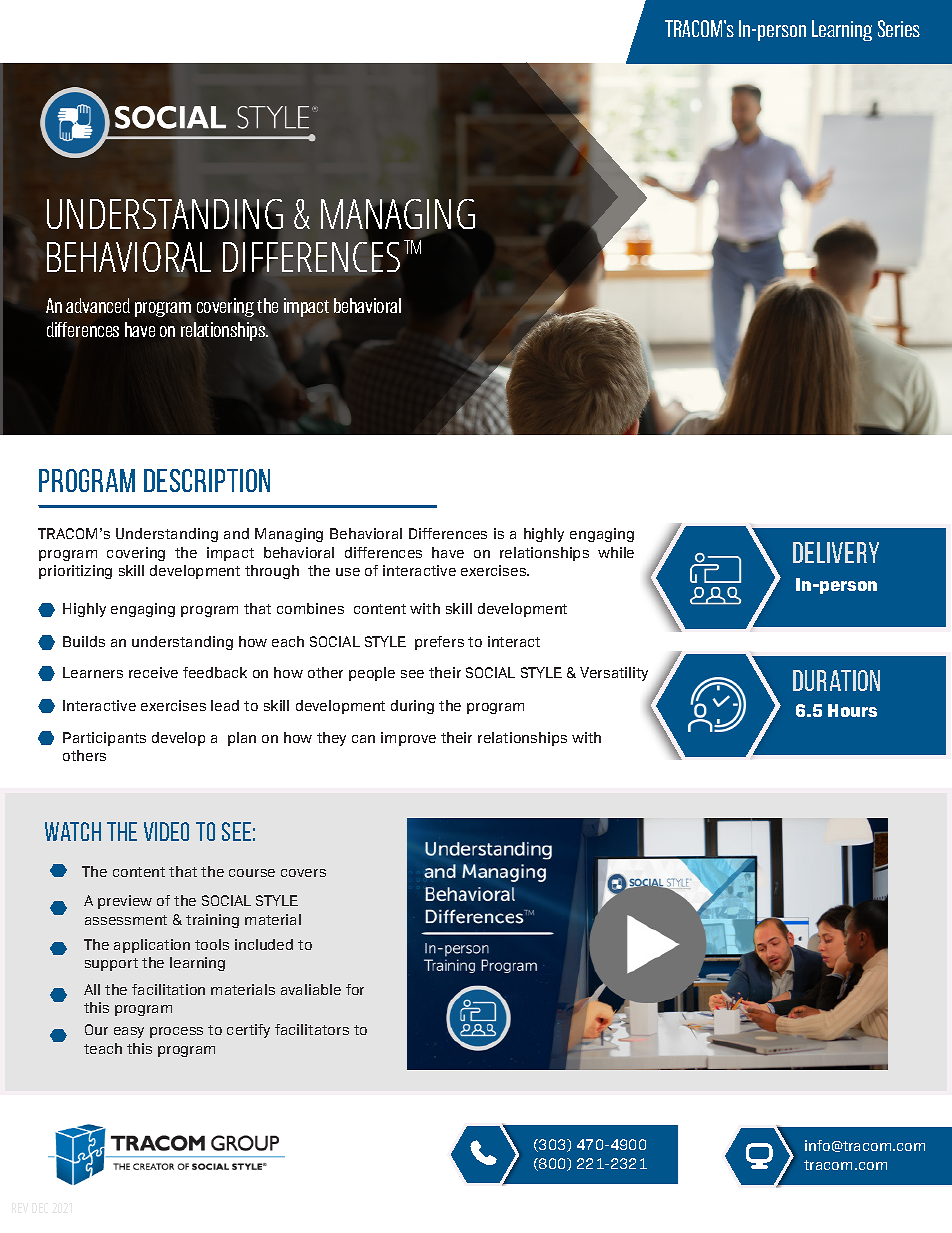 The image size is (952, 1233). I want to click on advanced, so click(98, 305).
